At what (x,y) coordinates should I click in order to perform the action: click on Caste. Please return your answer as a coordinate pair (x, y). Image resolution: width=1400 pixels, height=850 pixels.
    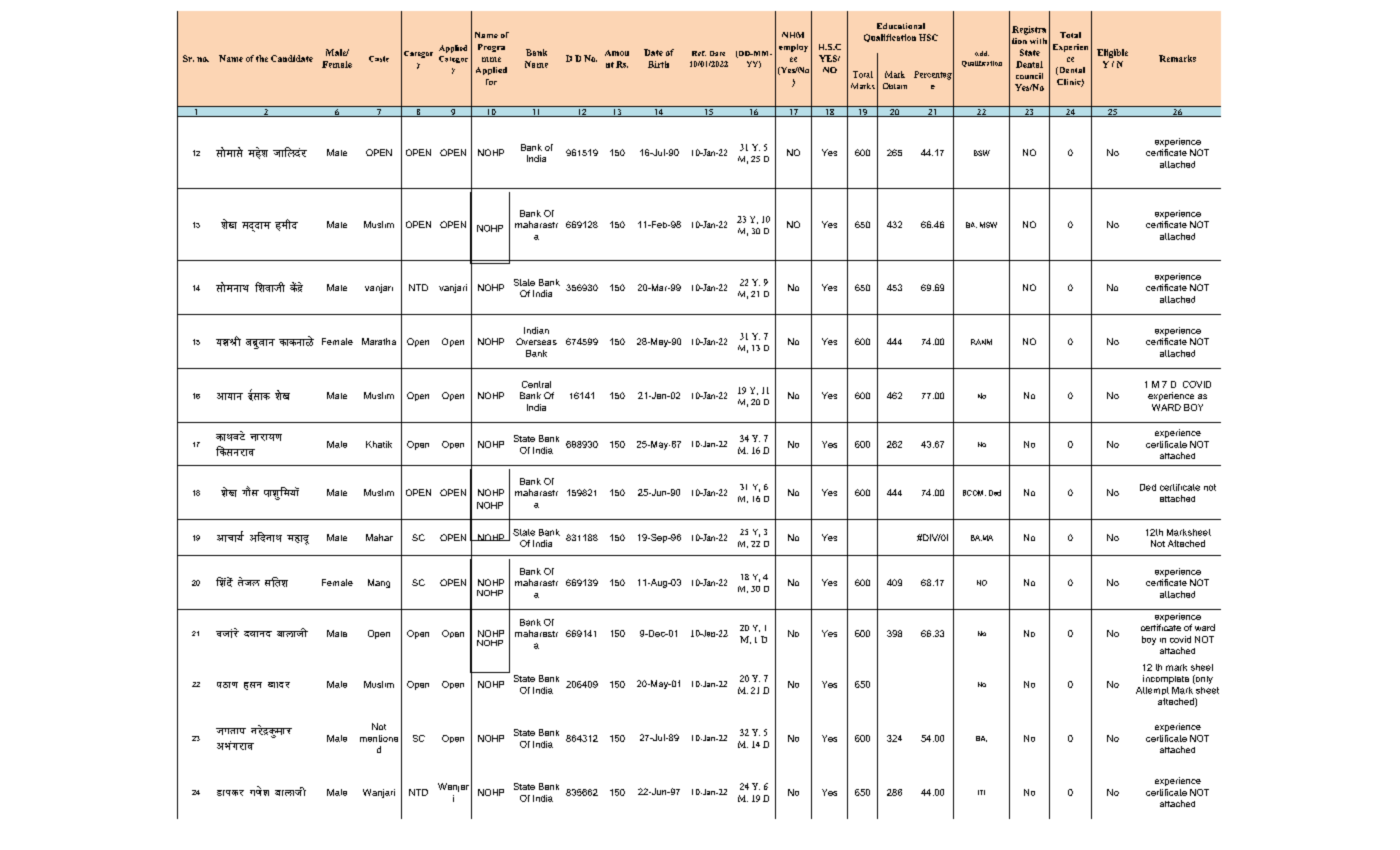
    Looking at the image, I should click on (379, 59).
